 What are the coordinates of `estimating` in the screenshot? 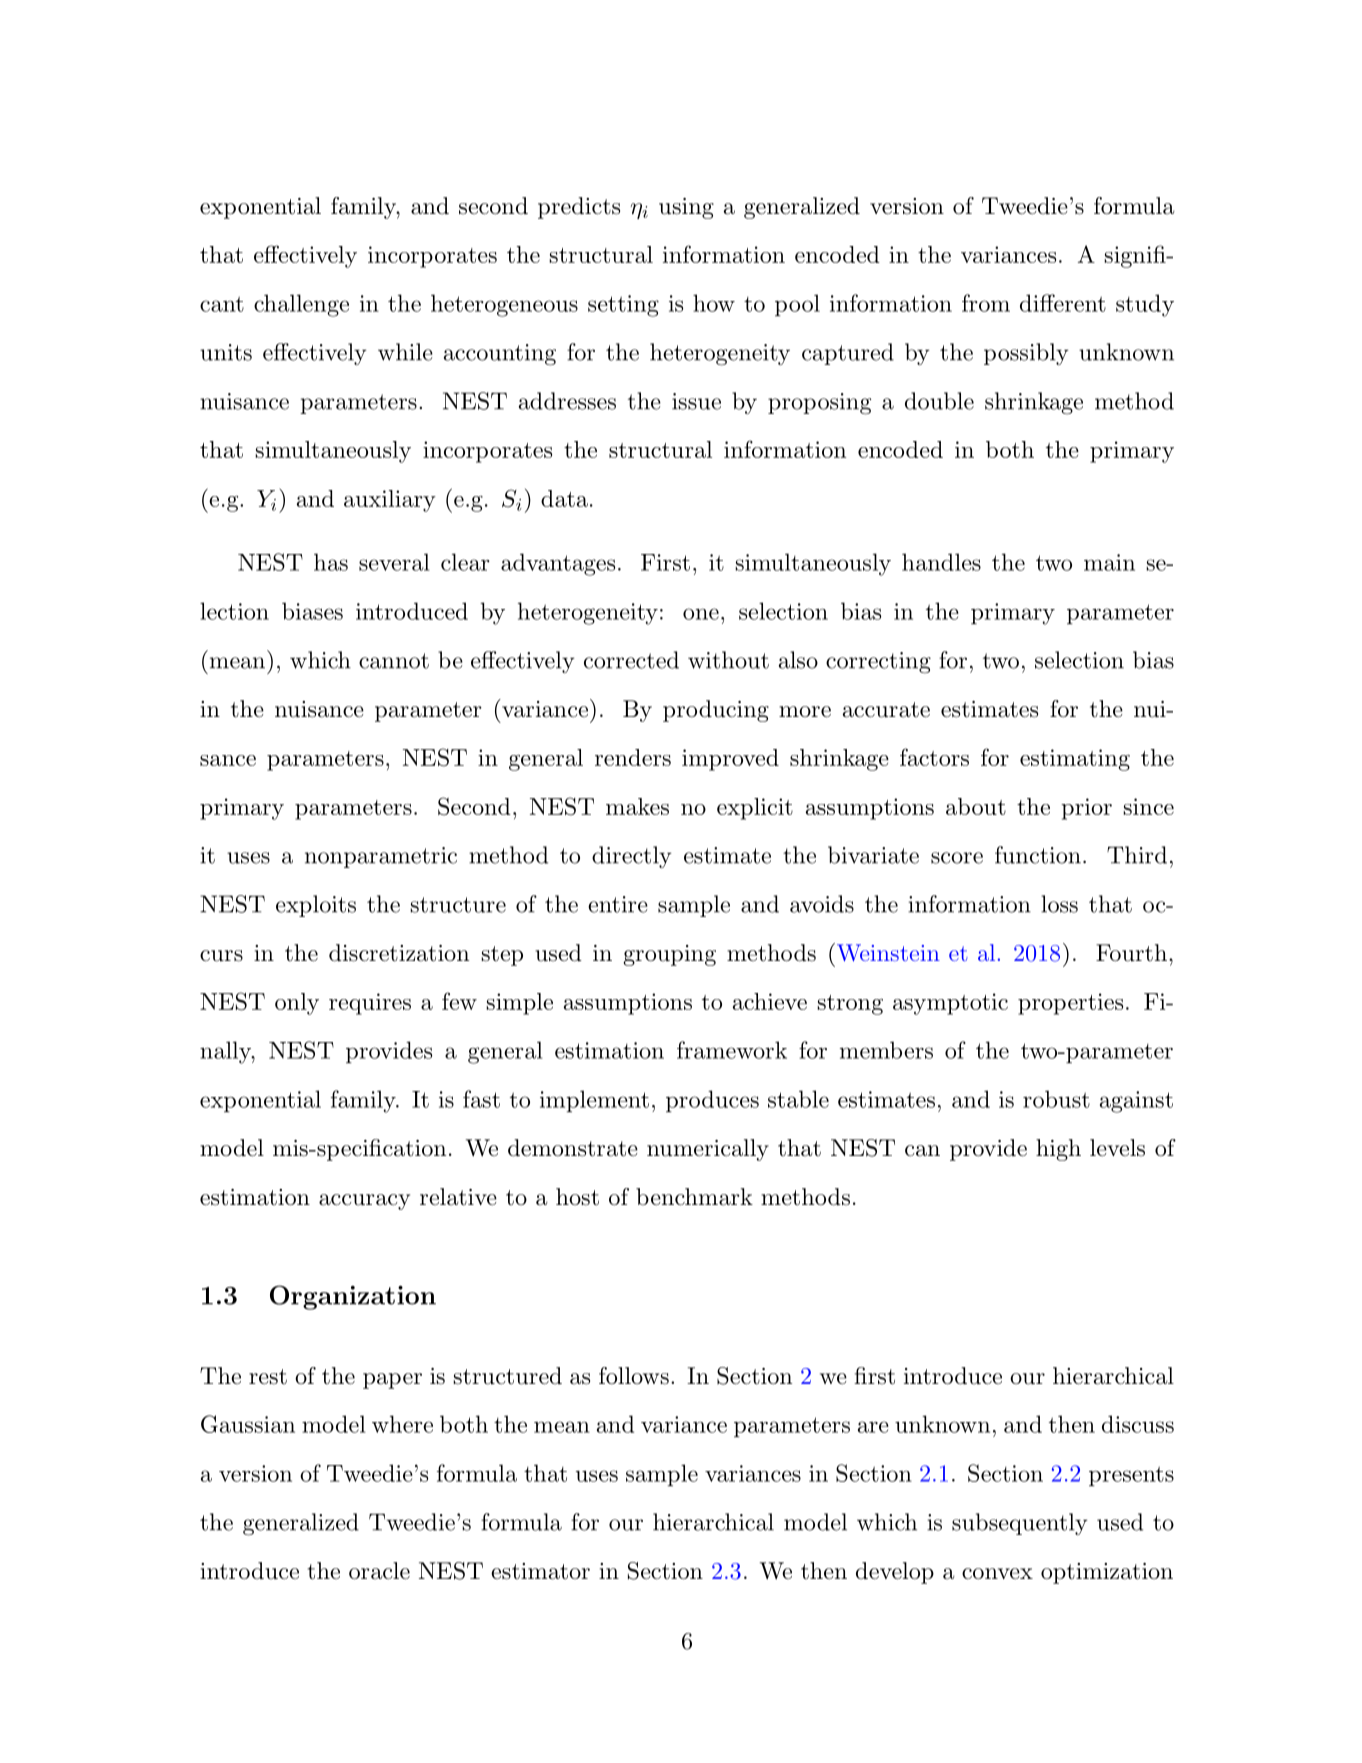 It's located at (1075, 760).
